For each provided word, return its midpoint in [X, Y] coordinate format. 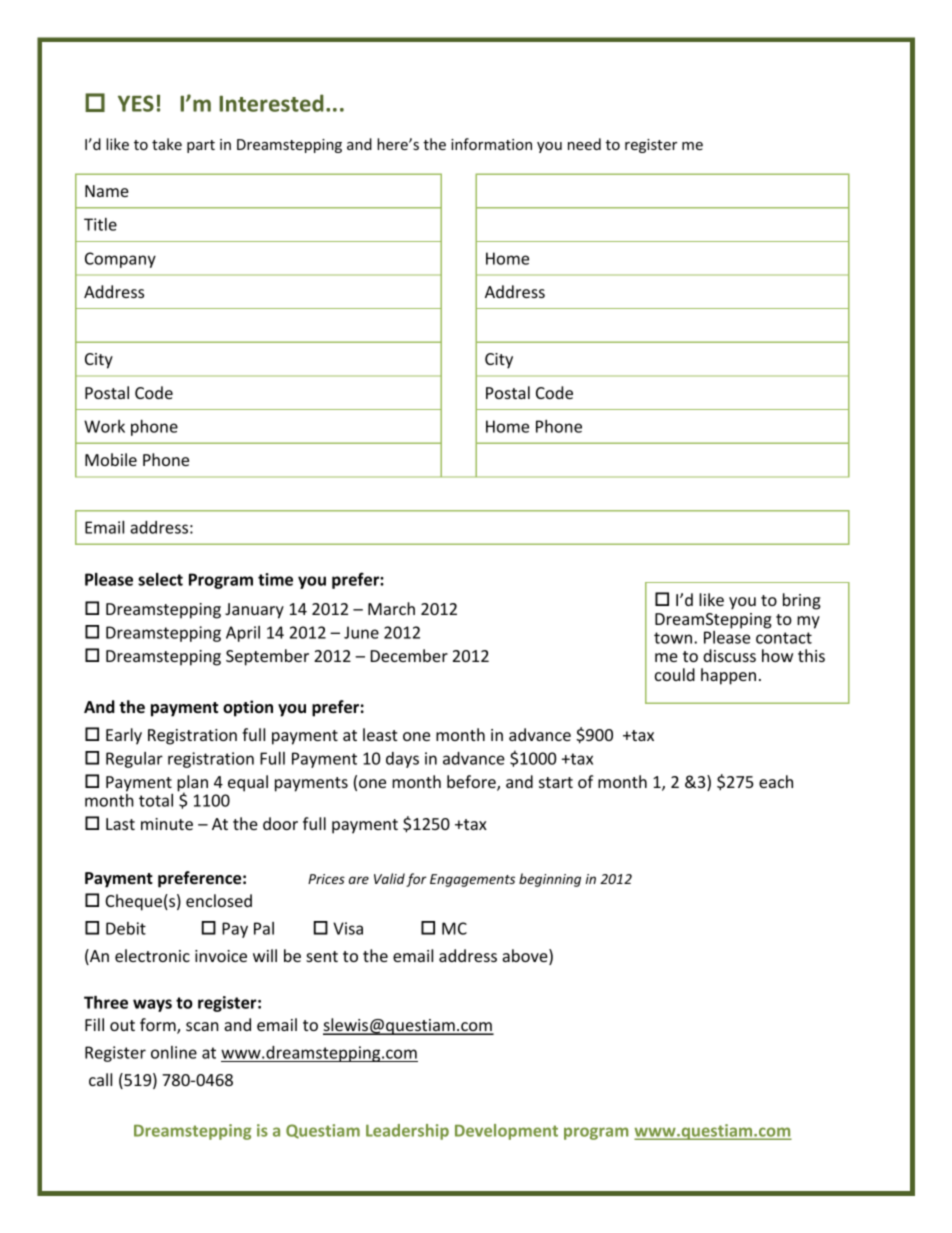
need [584, 144]
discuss [729, 655]
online [174, 1052]
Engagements [472, 880]
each [776, 781]
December [409, 655]
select [160, 579]
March [391, 608]
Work [104, 426]
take [167, 144]
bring [802, 601]
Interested [271, 103]
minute [167, 824]
